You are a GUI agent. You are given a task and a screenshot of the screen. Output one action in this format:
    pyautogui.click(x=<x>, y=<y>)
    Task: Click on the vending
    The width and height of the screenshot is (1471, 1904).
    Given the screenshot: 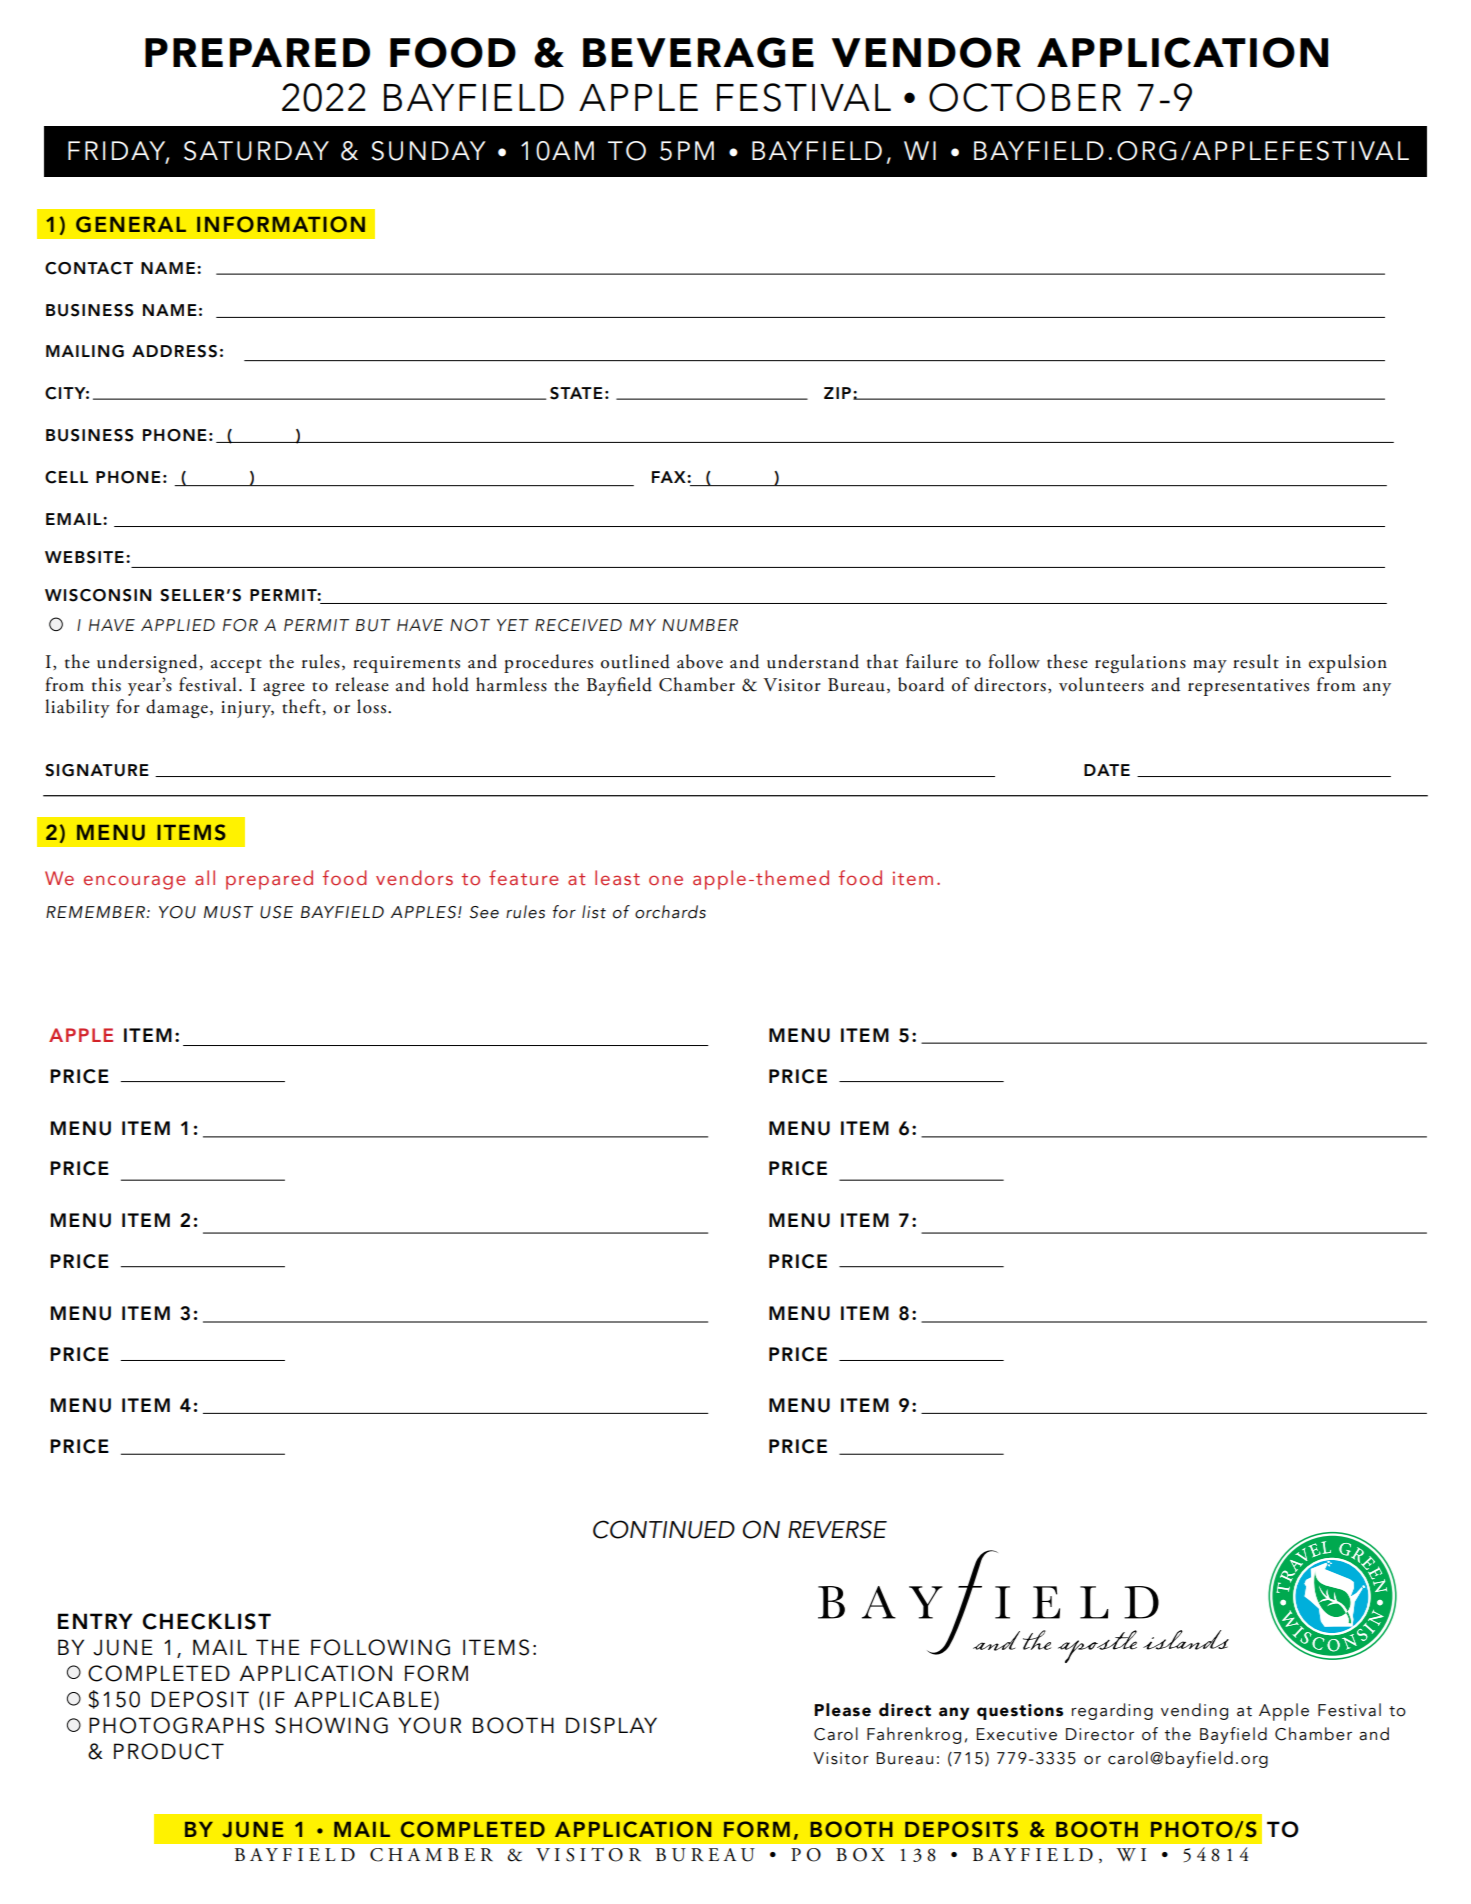 What is the action you would take?
    pyautogui.click(x=1194, y=1711)
